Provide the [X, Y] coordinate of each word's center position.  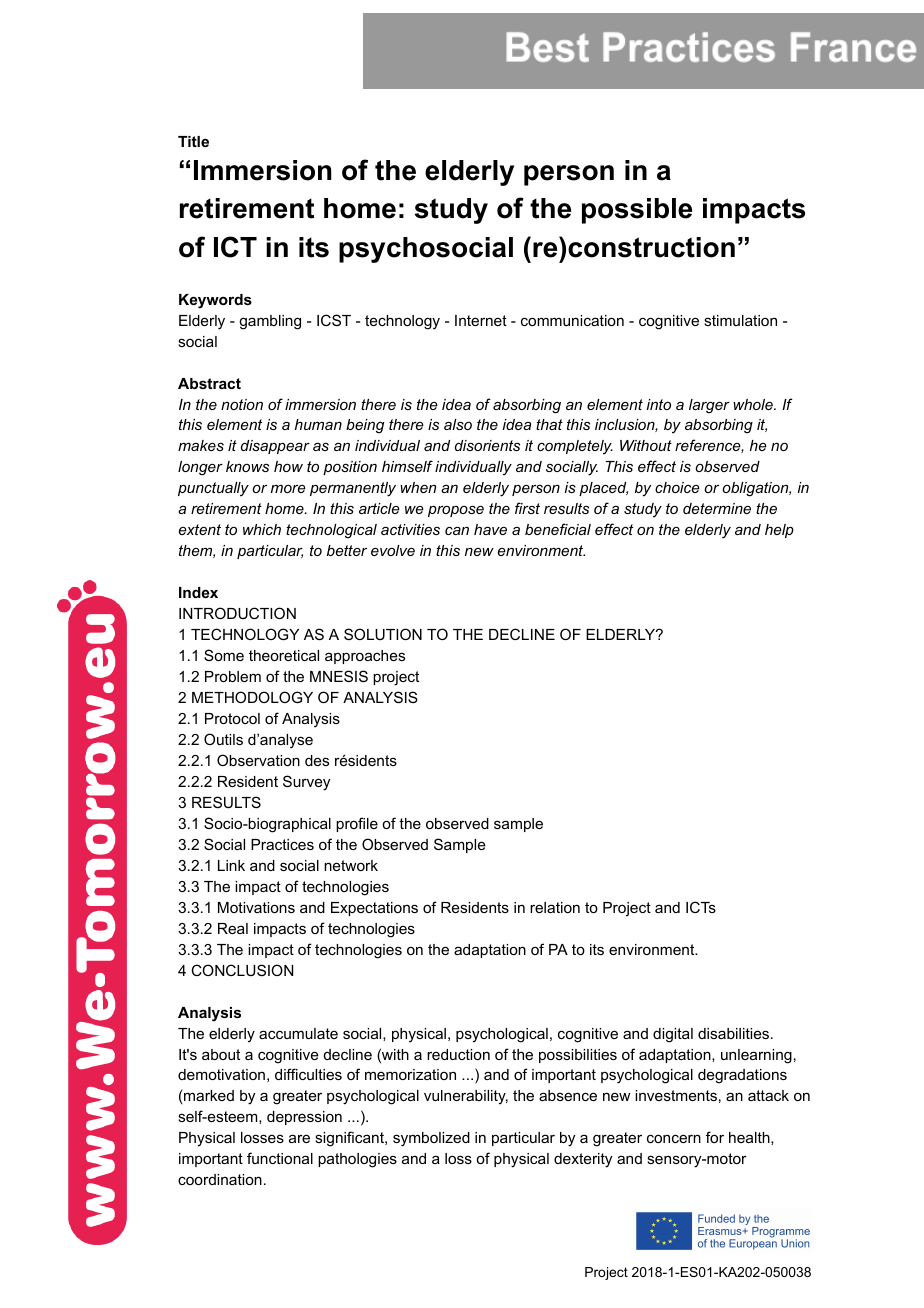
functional [280, 1158]
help [779, 531]
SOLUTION [383, 634]
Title [193, 141]
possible [637, 211]
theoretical [284, 655]
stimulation [740, 320]
